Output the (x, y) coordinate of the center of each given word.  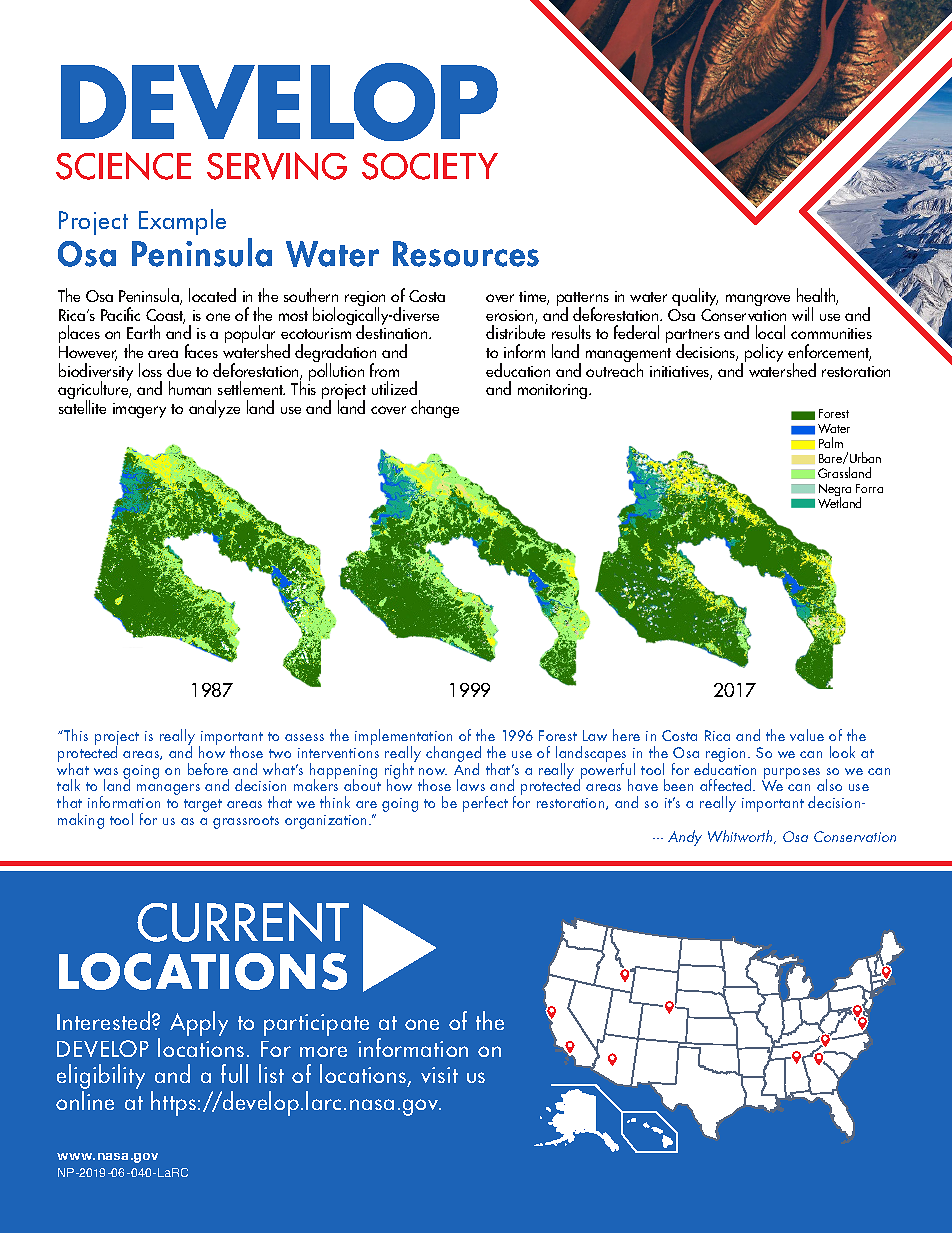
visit (439, 1075)
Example (182, 222)
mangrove (758, 300)
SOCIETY (430, 166)
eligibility (101, 1078)
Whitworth (741, 837)
